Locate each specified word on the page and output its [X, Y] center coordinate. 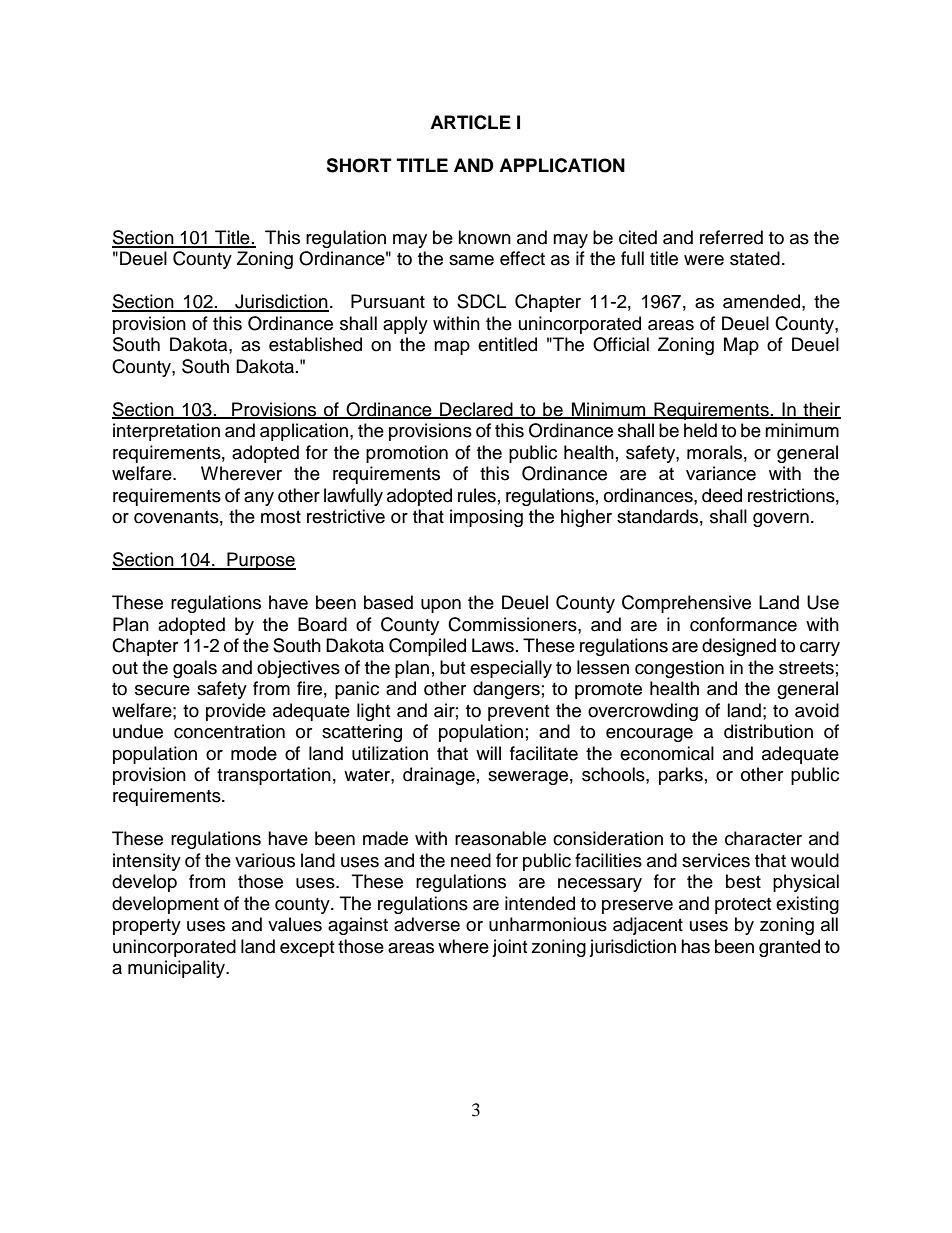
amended [761, 301]
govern [781, 520]
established [315, 344]
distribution [768, 731]
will [488, 753]
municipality [177, 969]
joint [509, 948]
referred [731, 237]
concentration [229, 731]
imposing [486, 518]
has [695, 946]
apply [405, 325]
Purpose [260, 561]
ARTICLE [470, 122]
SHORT [359, 165]
